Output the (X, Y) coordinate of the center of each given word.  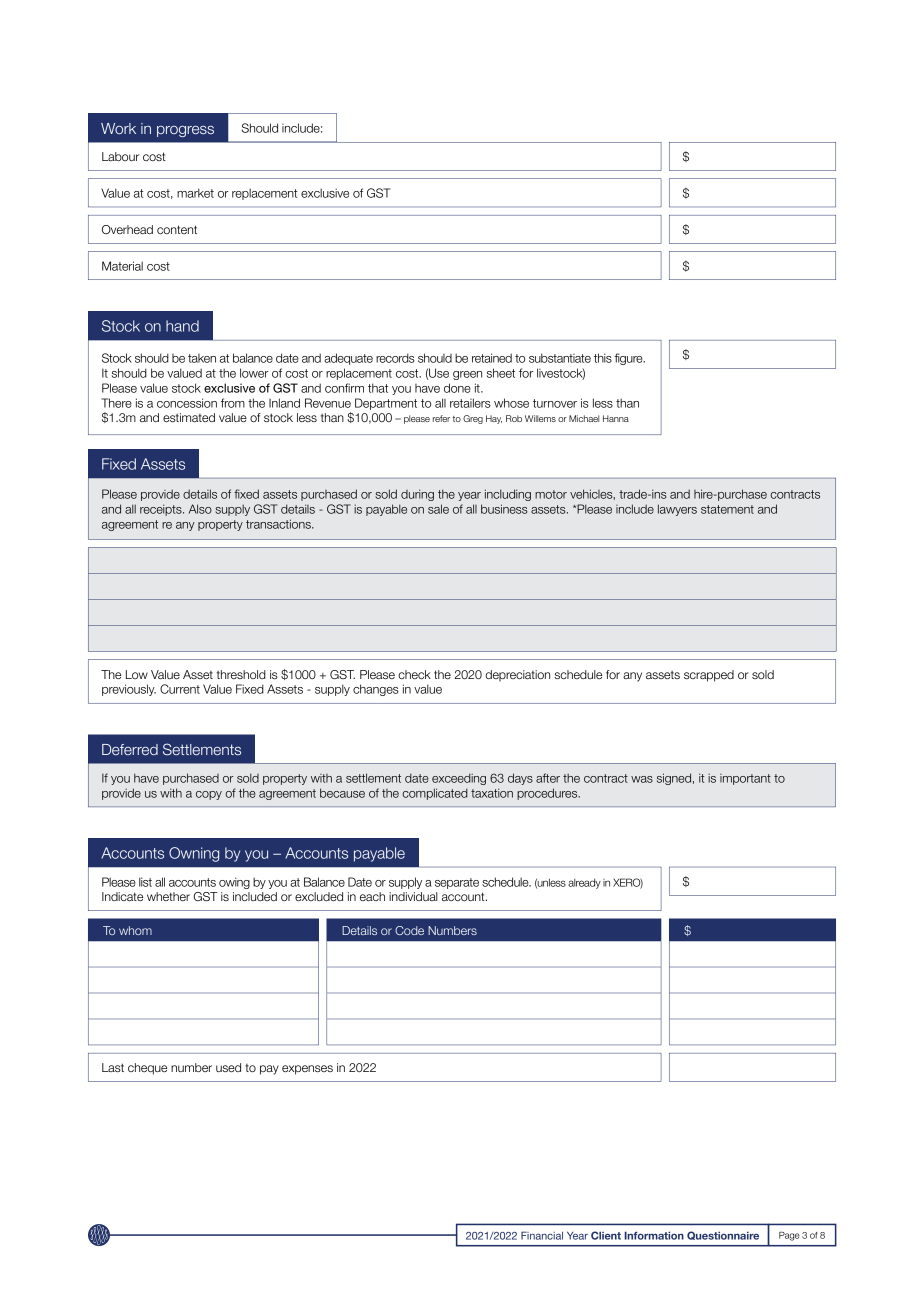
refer (441, 418)
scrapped (709, 676)
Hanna (616, 418)
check (414, 674)
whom (135, 930)
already (584, 884)
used (228, 1067)
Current (180, 689)
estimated (189, 417)
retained (492, 358)
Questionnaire (723, 1235)
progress (185, 131)
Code (409, 930)
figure (630, 359)
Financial (542, 1235)
